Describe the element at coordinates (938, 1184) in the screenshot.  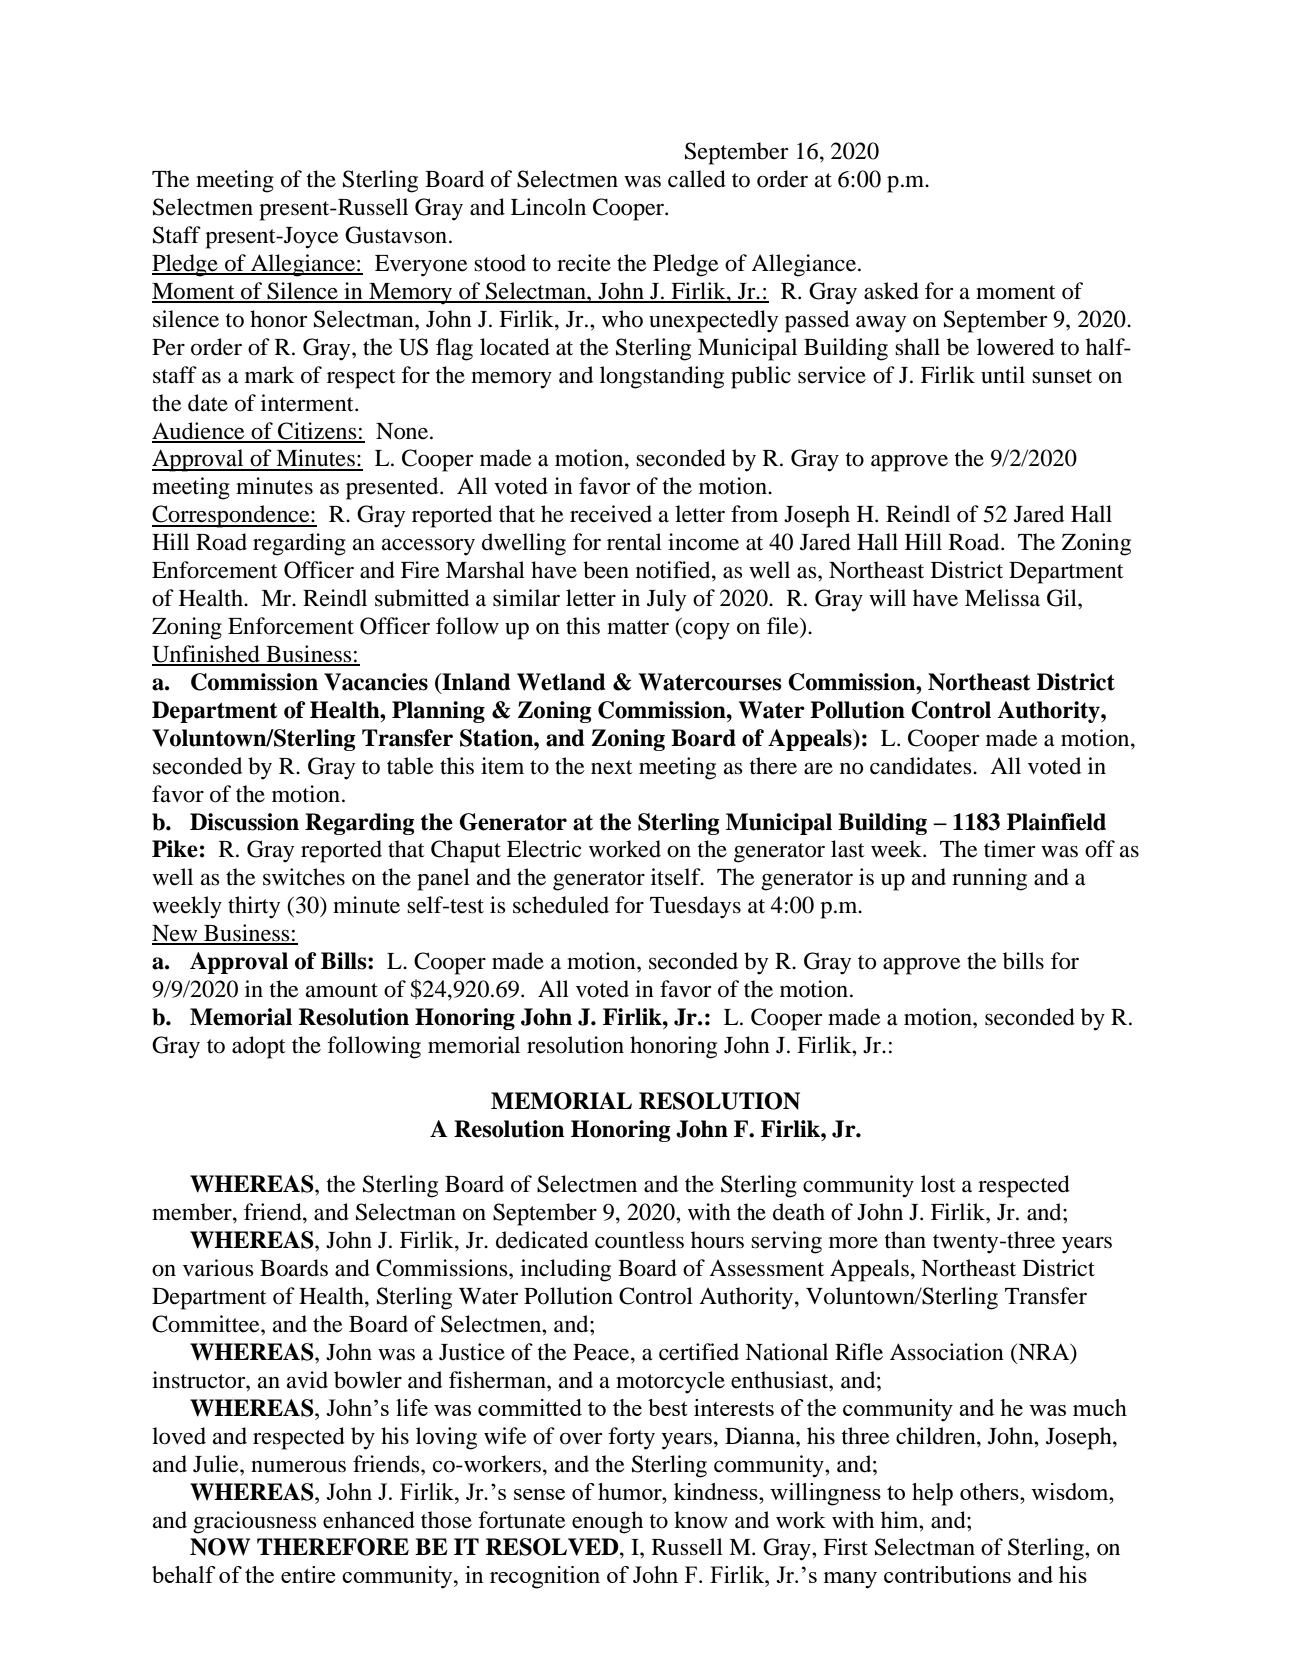
I see `lost` at that location.
